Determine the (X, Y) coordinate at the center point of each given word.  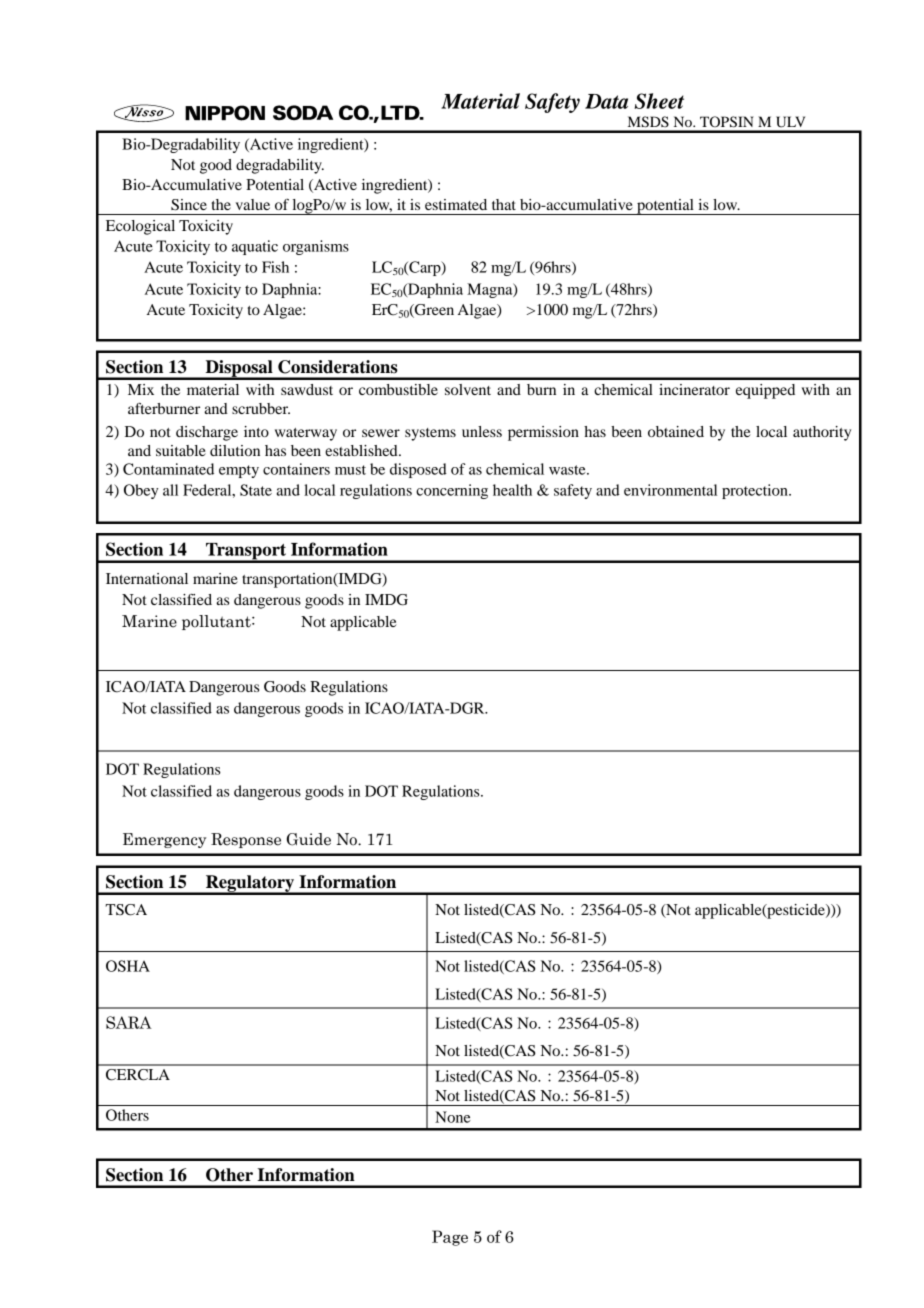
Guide (309, 839)
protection (756, 491)
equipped (765, 391)
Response (246, 840)
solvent (468, 389)
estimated (456, 204)
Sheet (659, 101)
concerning (452, 491)
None (453, 1117)
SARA (129, 1022)
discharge (207, 433)
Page (450, 1238)
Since (189, 205)
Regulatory (250, 884)
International (147, 578)
